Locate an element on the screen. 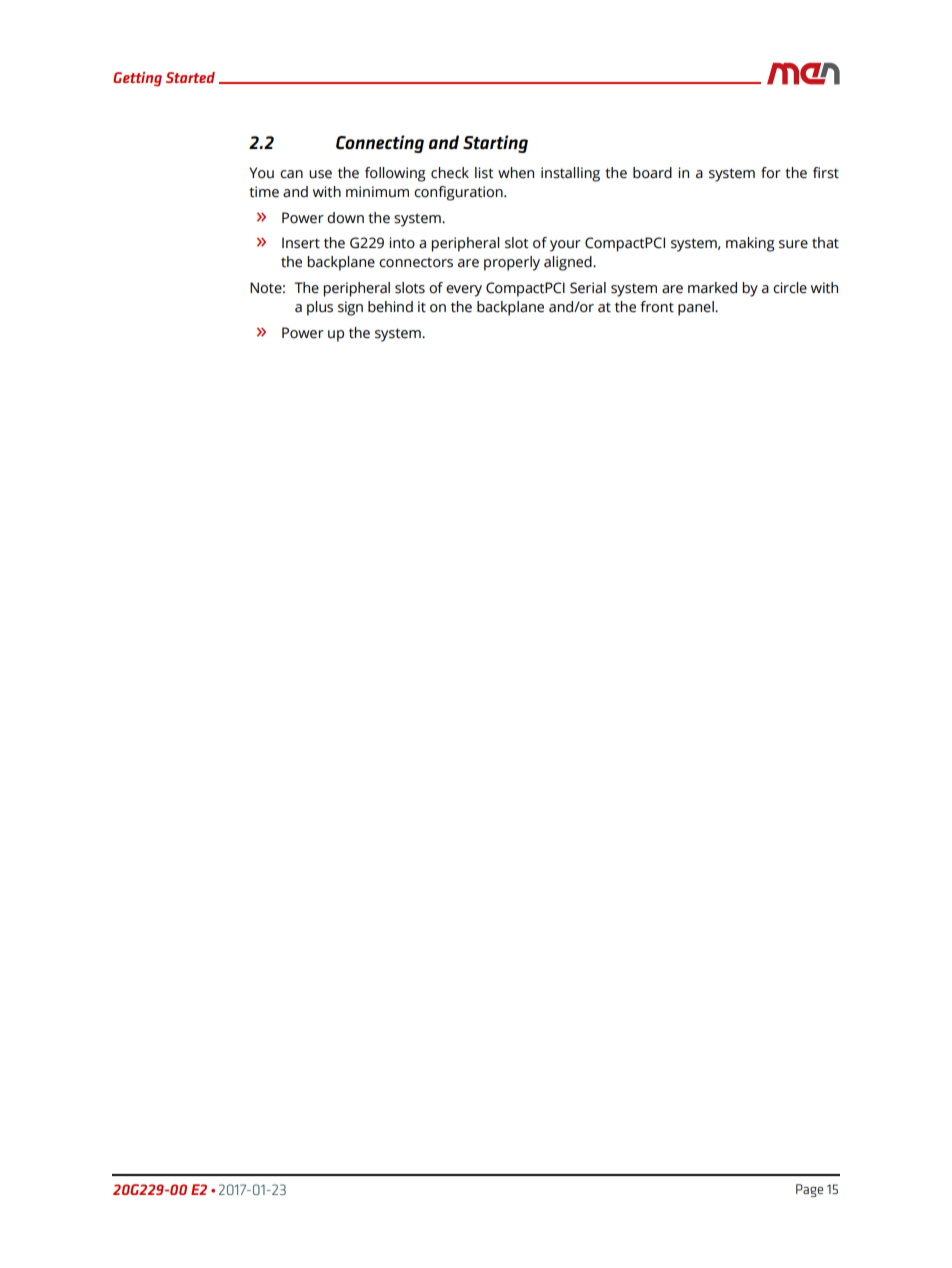  panel is located at coordinates (697, 308).
